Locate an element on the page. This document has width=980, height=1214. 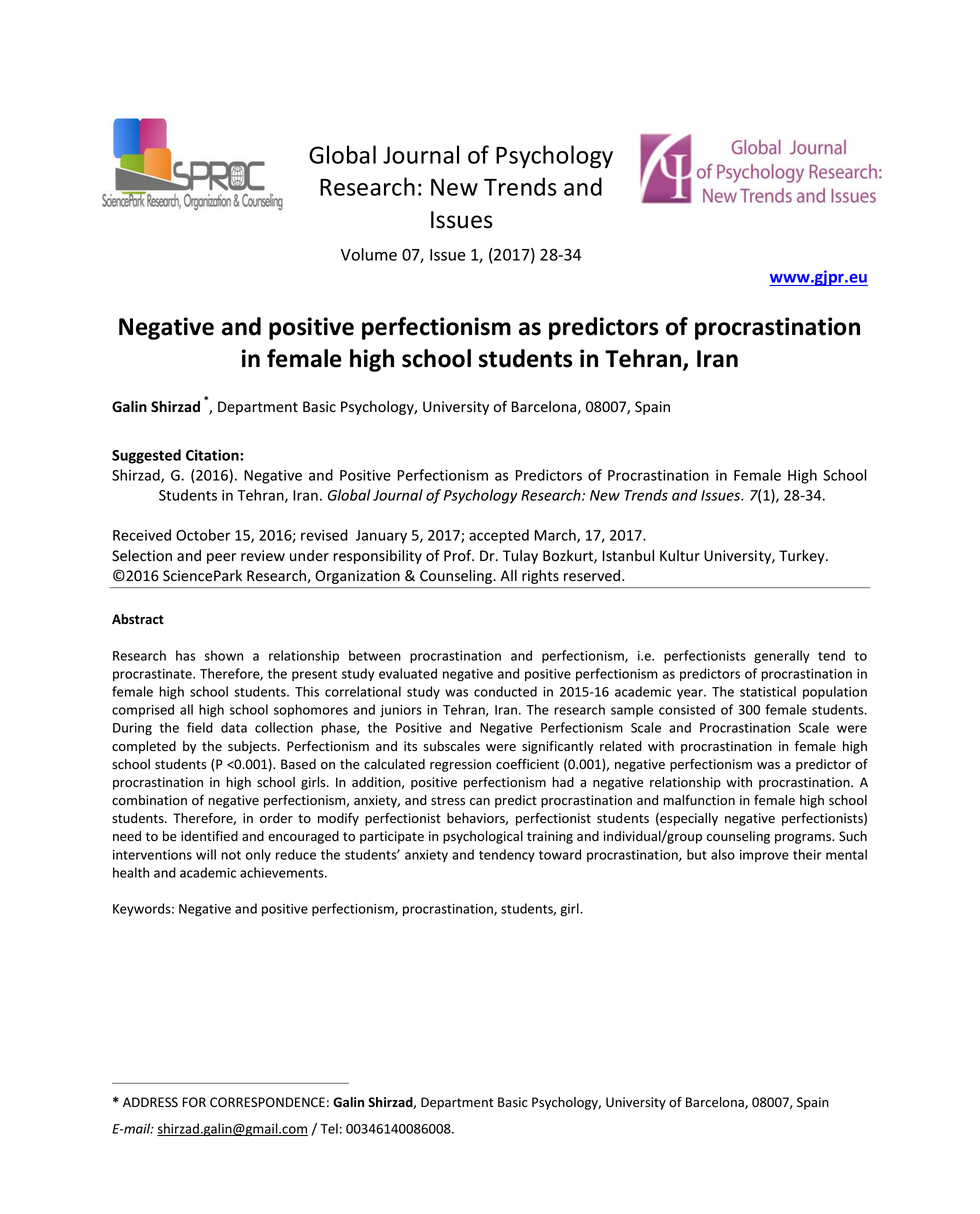
accepted is located at coordinates (499, 536).
